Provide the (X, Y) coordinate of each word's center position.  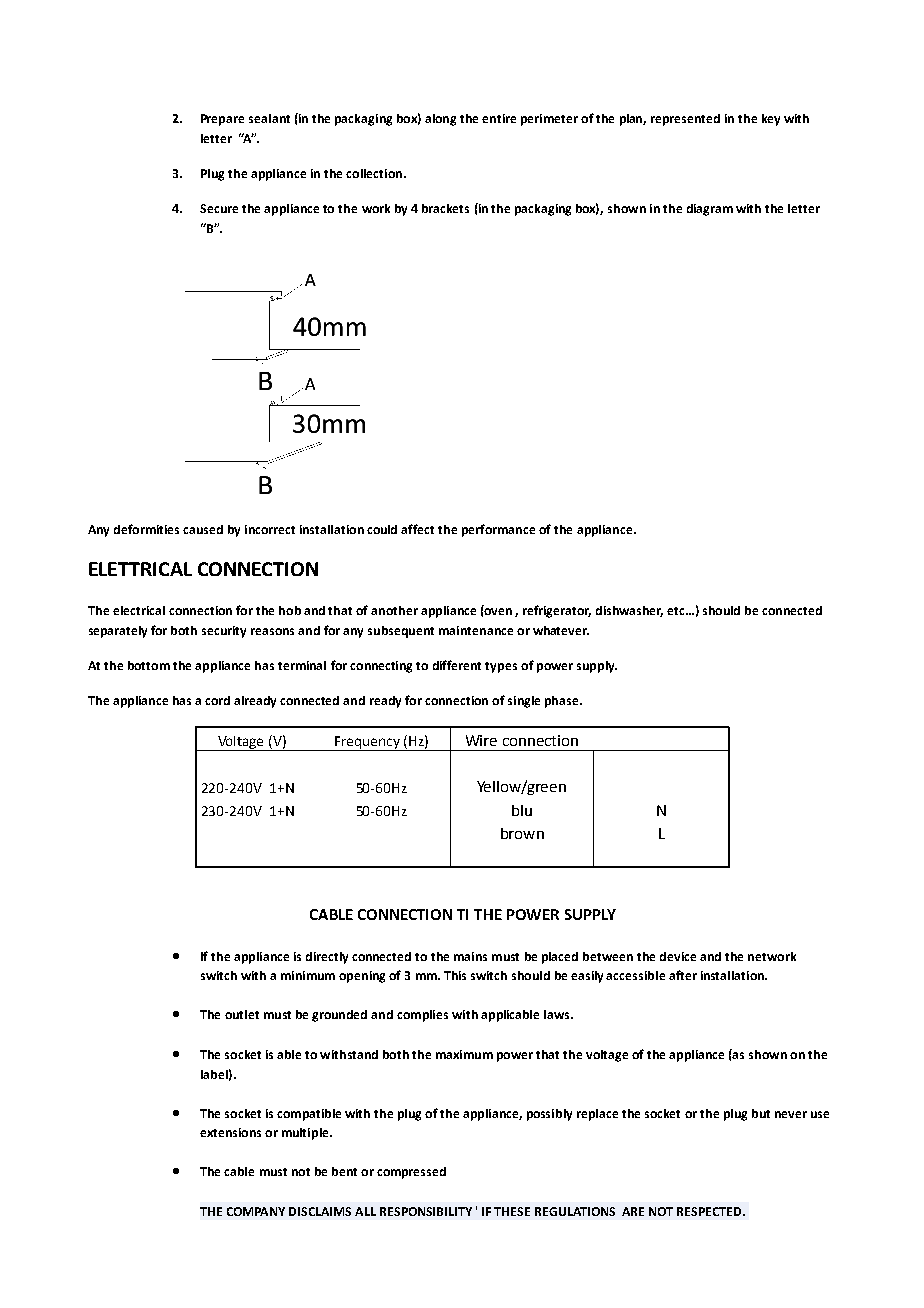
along (440, 120)
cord (217, 700)
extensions (230, 1132)
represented (685, 120)
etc (677, 611)
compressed (411, 1173)
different (457, 665)
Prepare (222, 120)
